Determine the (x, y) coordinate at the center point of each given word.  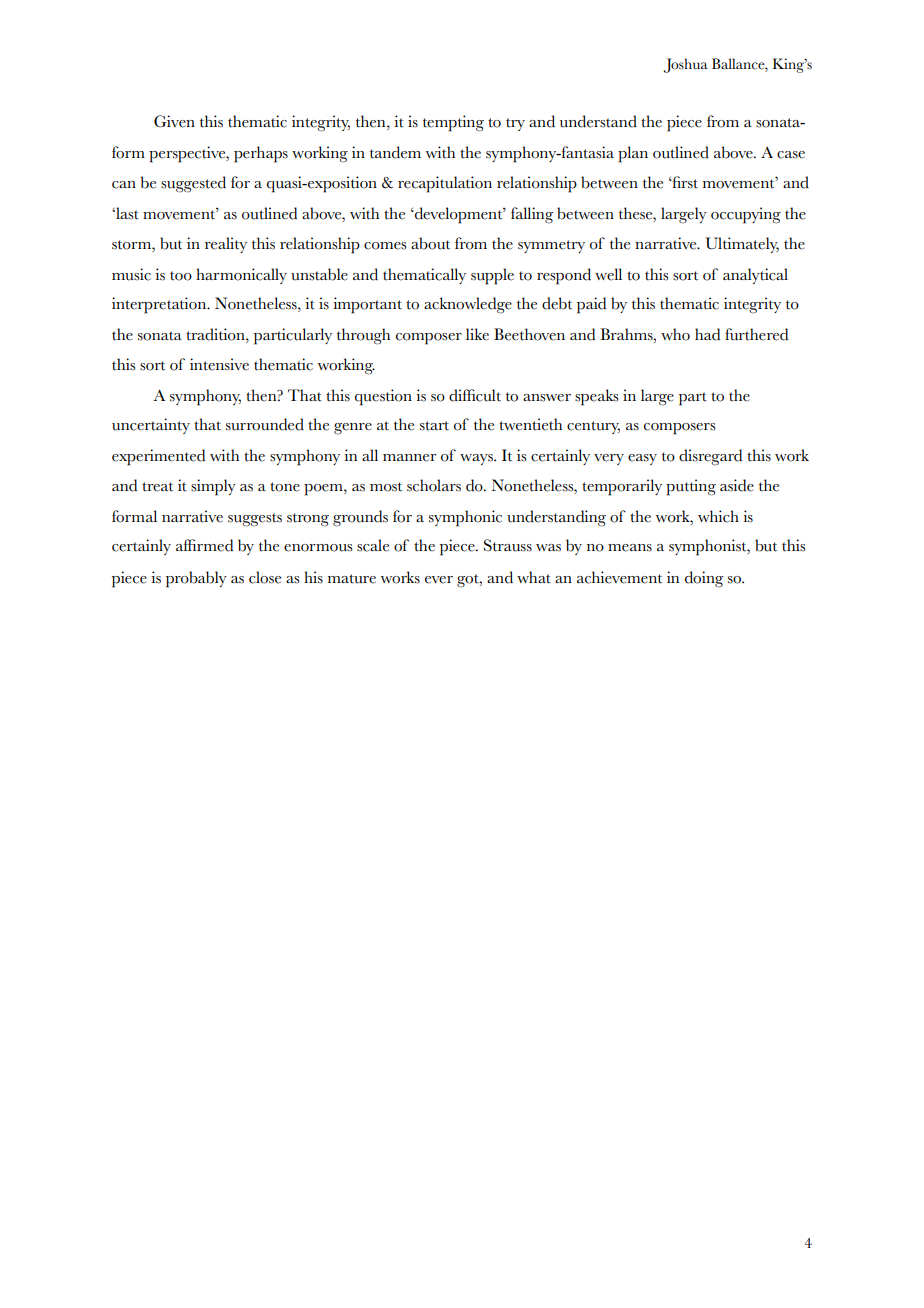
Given (174, 121)
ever (439, 580)
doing (704, 579)
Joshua (686, 65)
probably (196, 579)
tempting (453, 123)
